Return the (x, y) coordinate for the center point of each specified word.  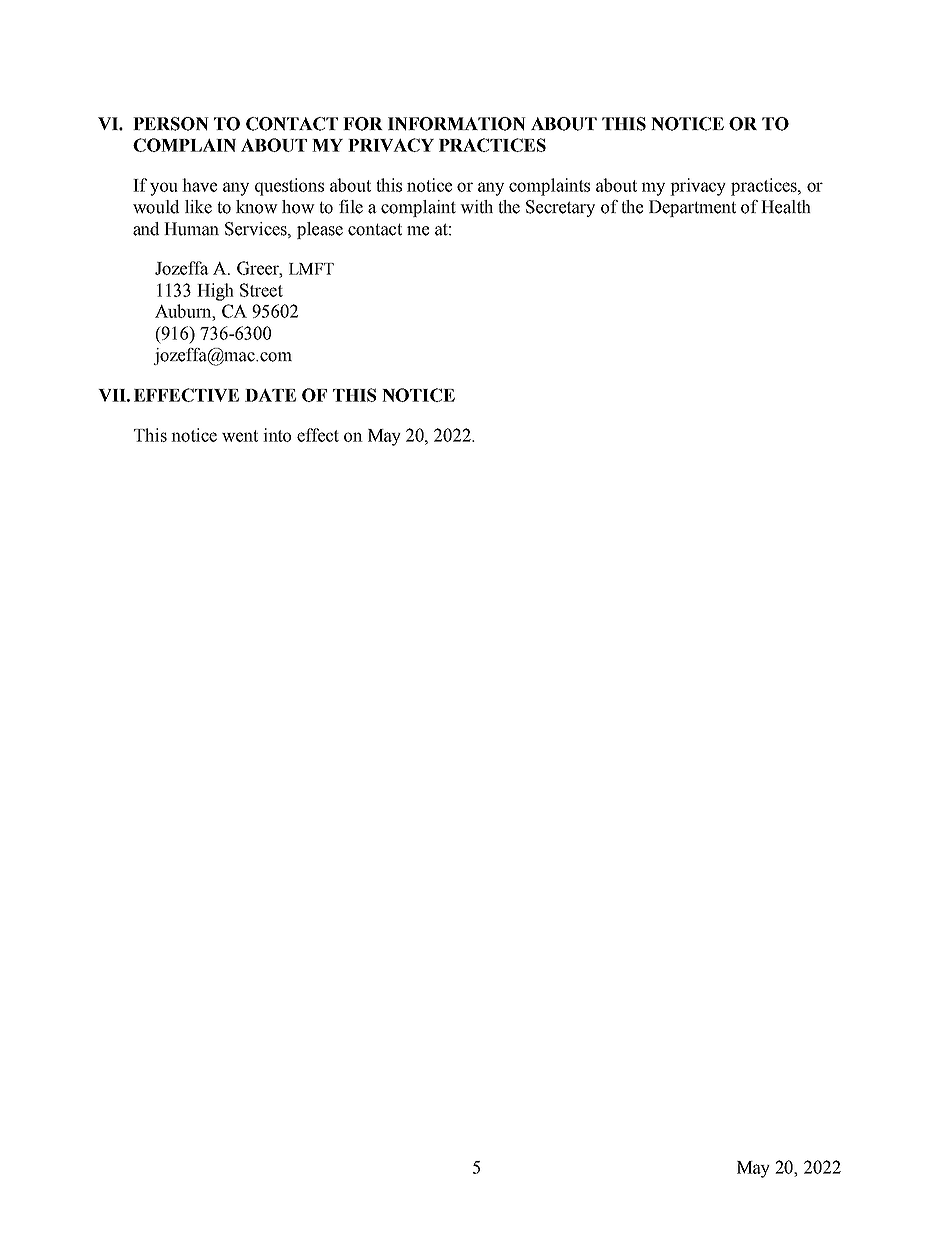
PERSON (171, 124)
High (215, 292)
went (240, 436)
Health (786, 207)
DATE (270, 395)
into (277, 435)
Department (692, 208)
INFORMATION (457, 124)
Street (261, 290)
